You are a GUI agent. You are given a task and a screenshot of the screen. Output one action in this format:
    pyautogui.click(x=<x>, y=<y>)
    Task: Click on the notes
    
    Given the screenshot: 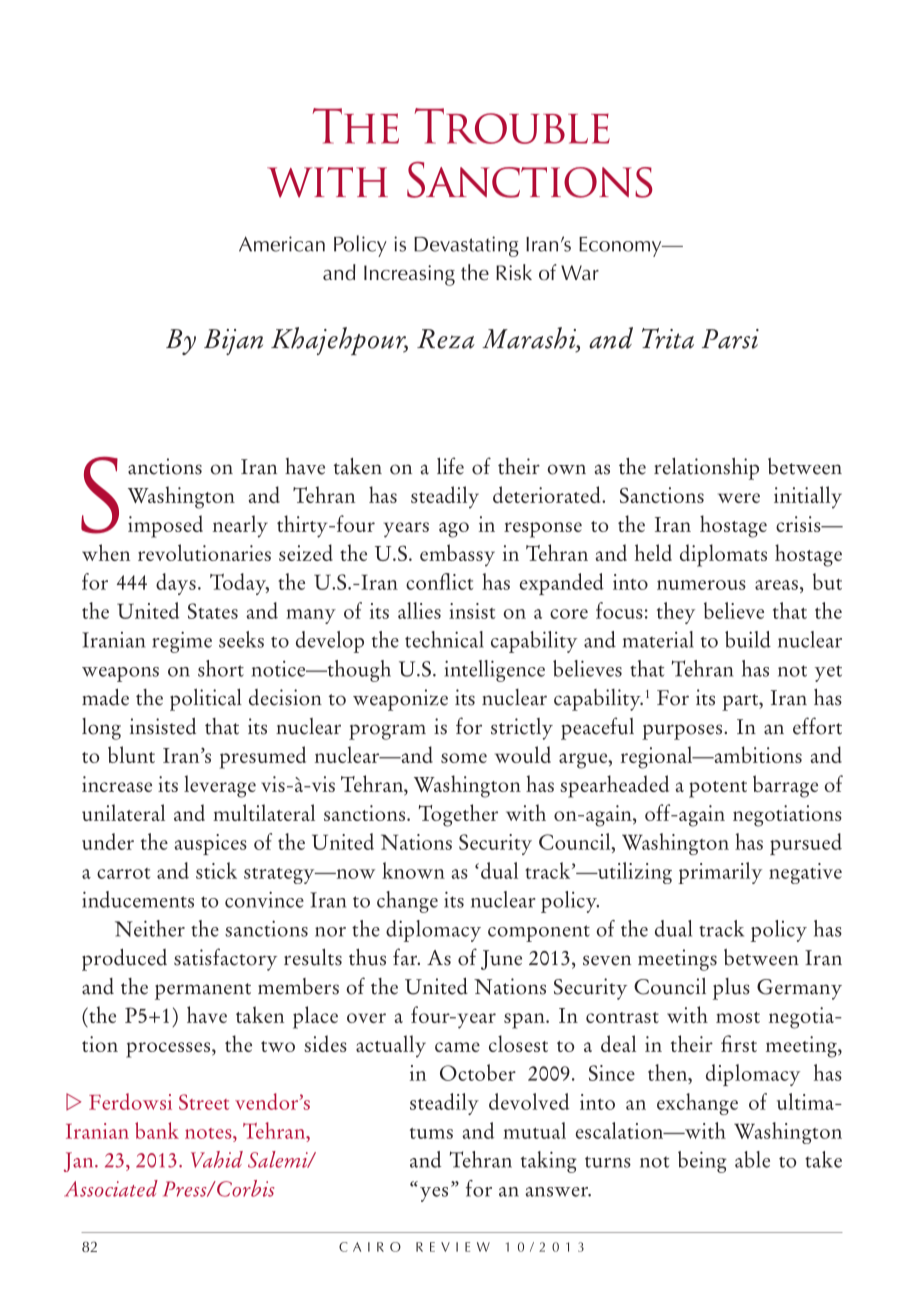 What is the action you would take?
    pyautogui.click(x=209, y=1133)
